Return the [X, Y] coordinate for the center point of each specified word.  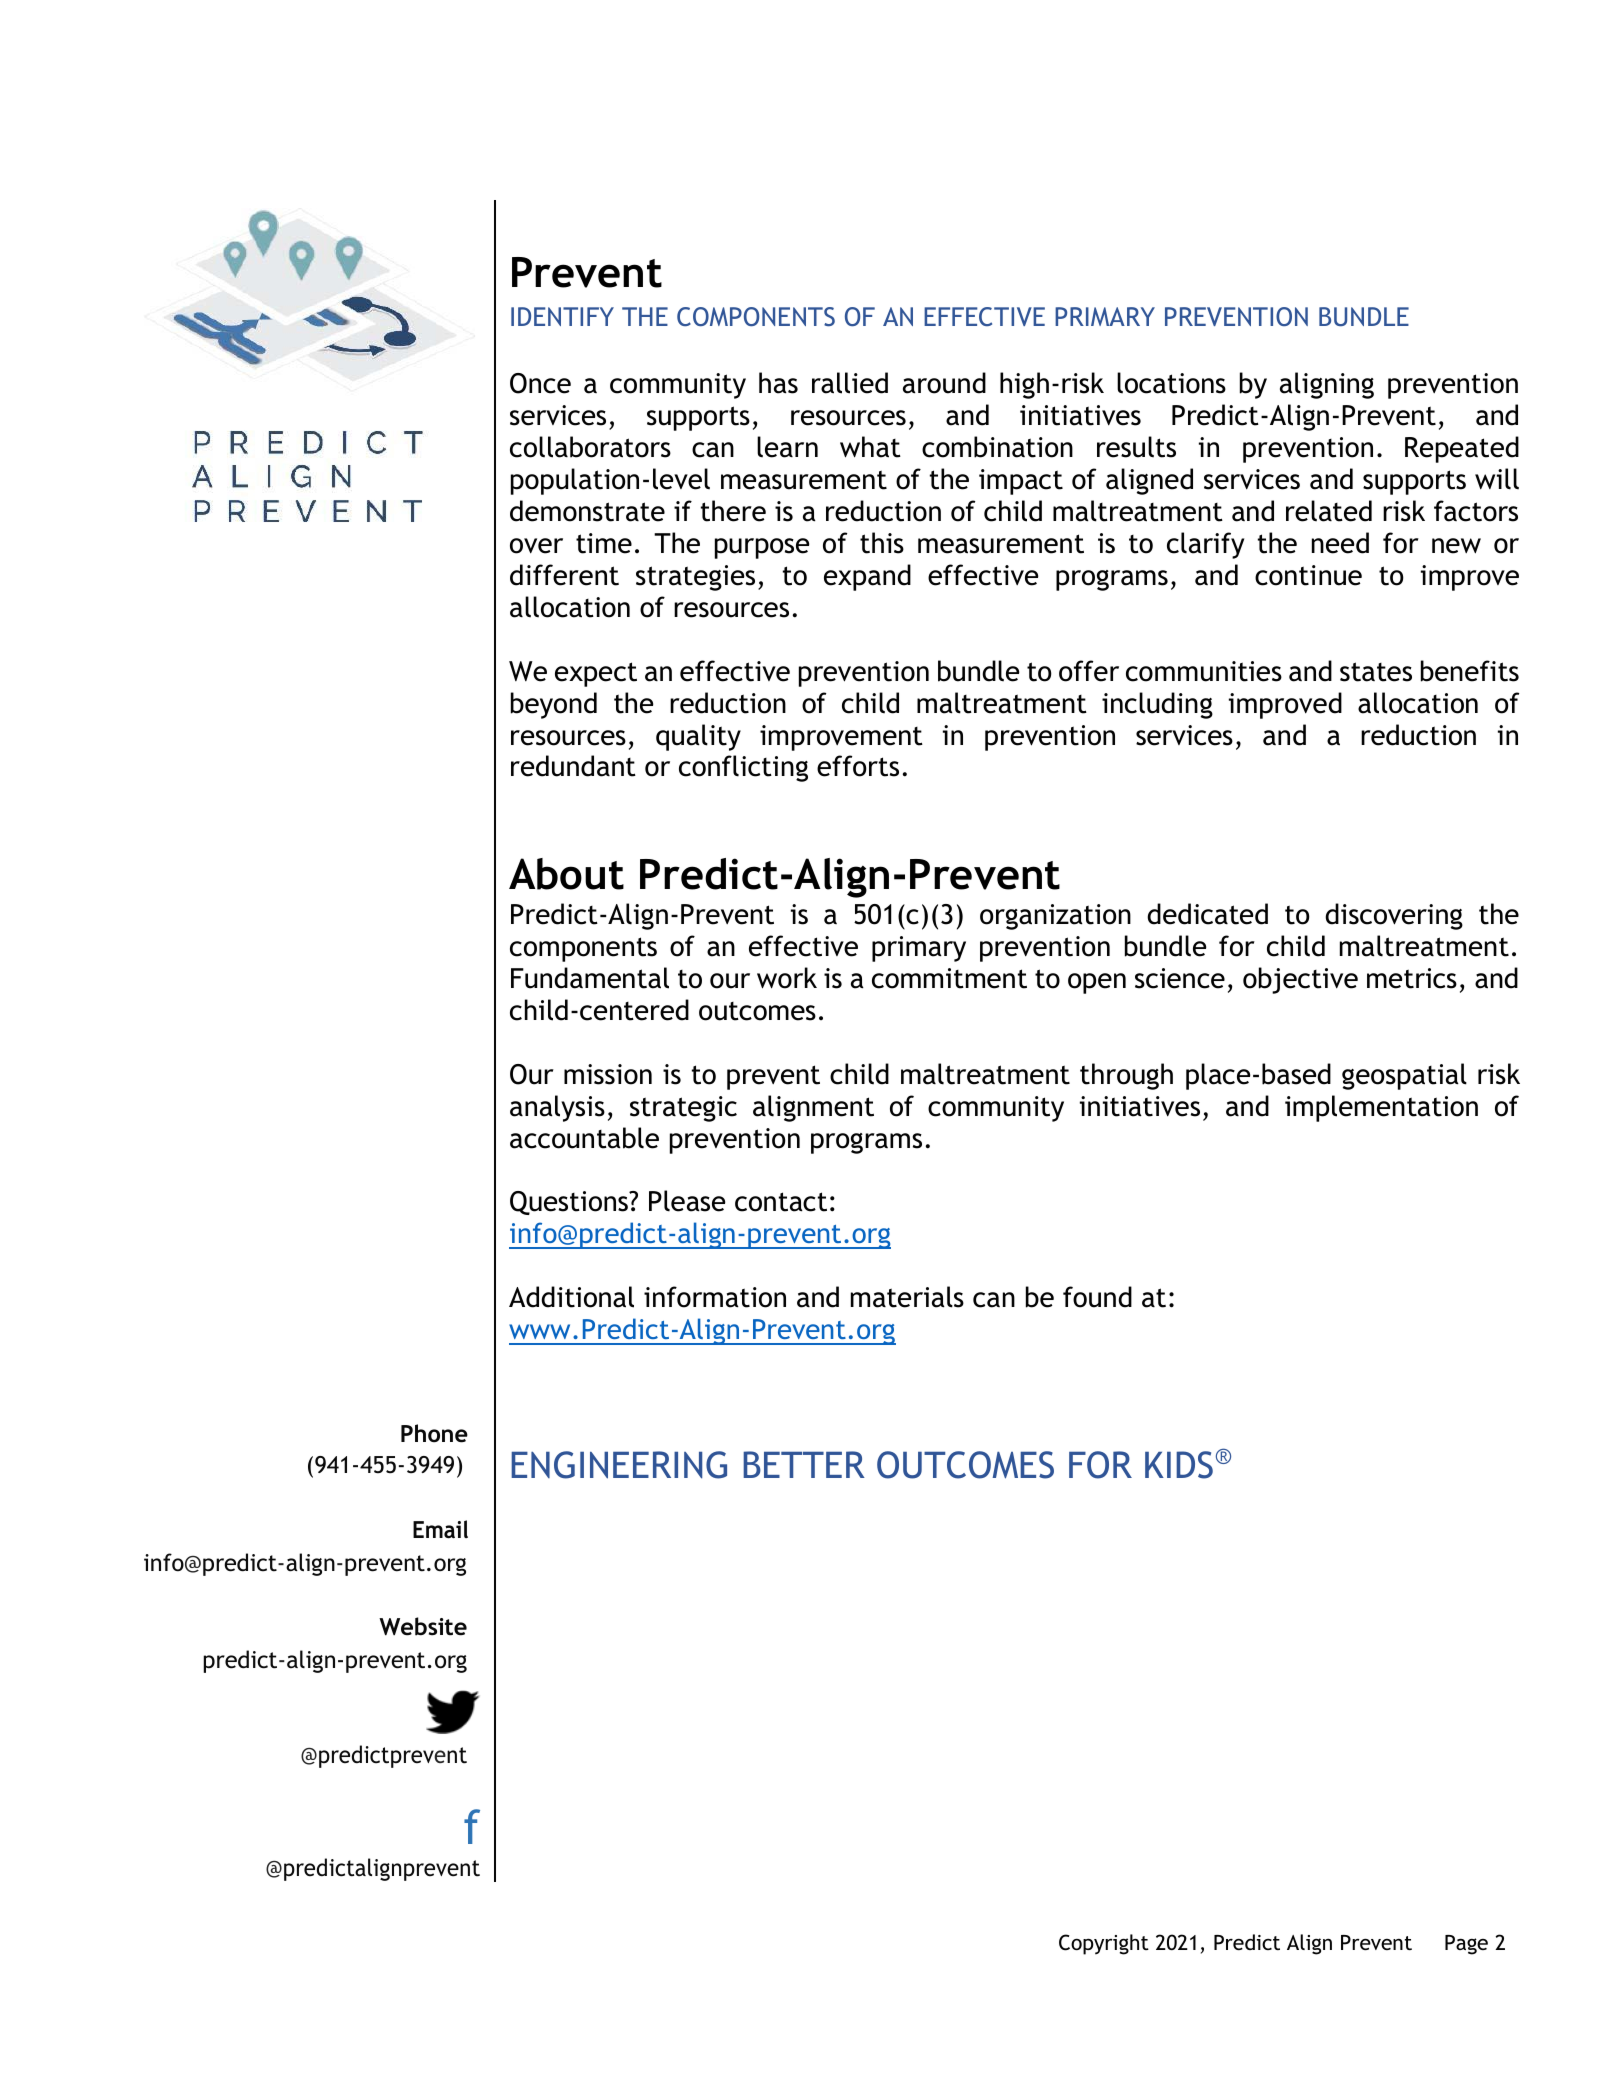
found [1097, 1297]
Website [423, 1626]
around [944, 383]
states [1376, 672]
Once [540, 383]
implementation [1381, 1108]
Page [1466, 1945]
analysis [557, 1108]
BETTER [804, 1464]
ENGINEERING [619, 1465]
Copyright [1104, 1944]
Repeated [1462, 449]
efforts [858, 766]
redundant [573, 766]
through [1126, 1076]
